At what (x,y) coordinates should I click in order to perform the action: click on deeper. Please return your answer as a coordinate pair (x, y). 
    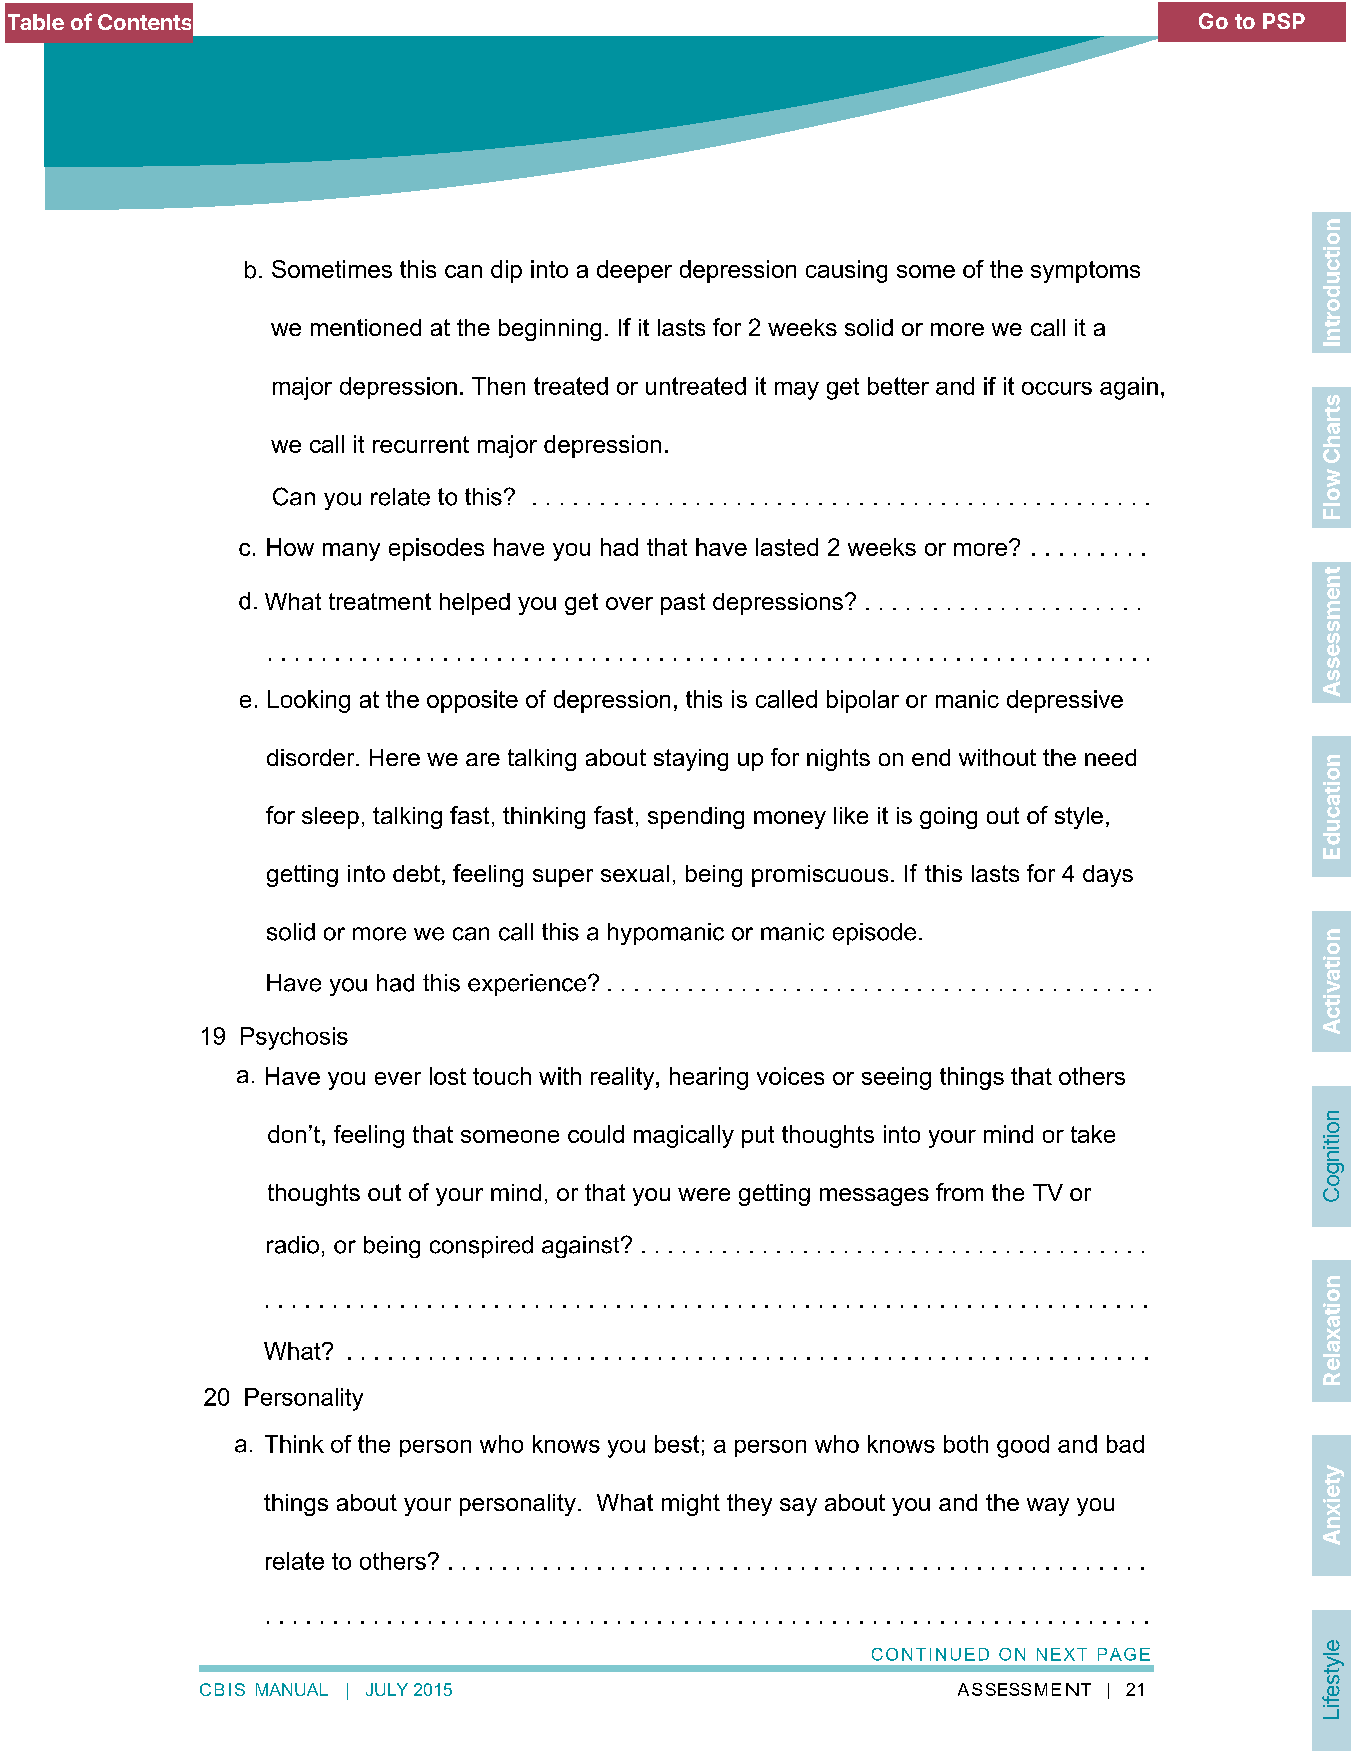
    Looking at the image, I should click on (634, 271).
